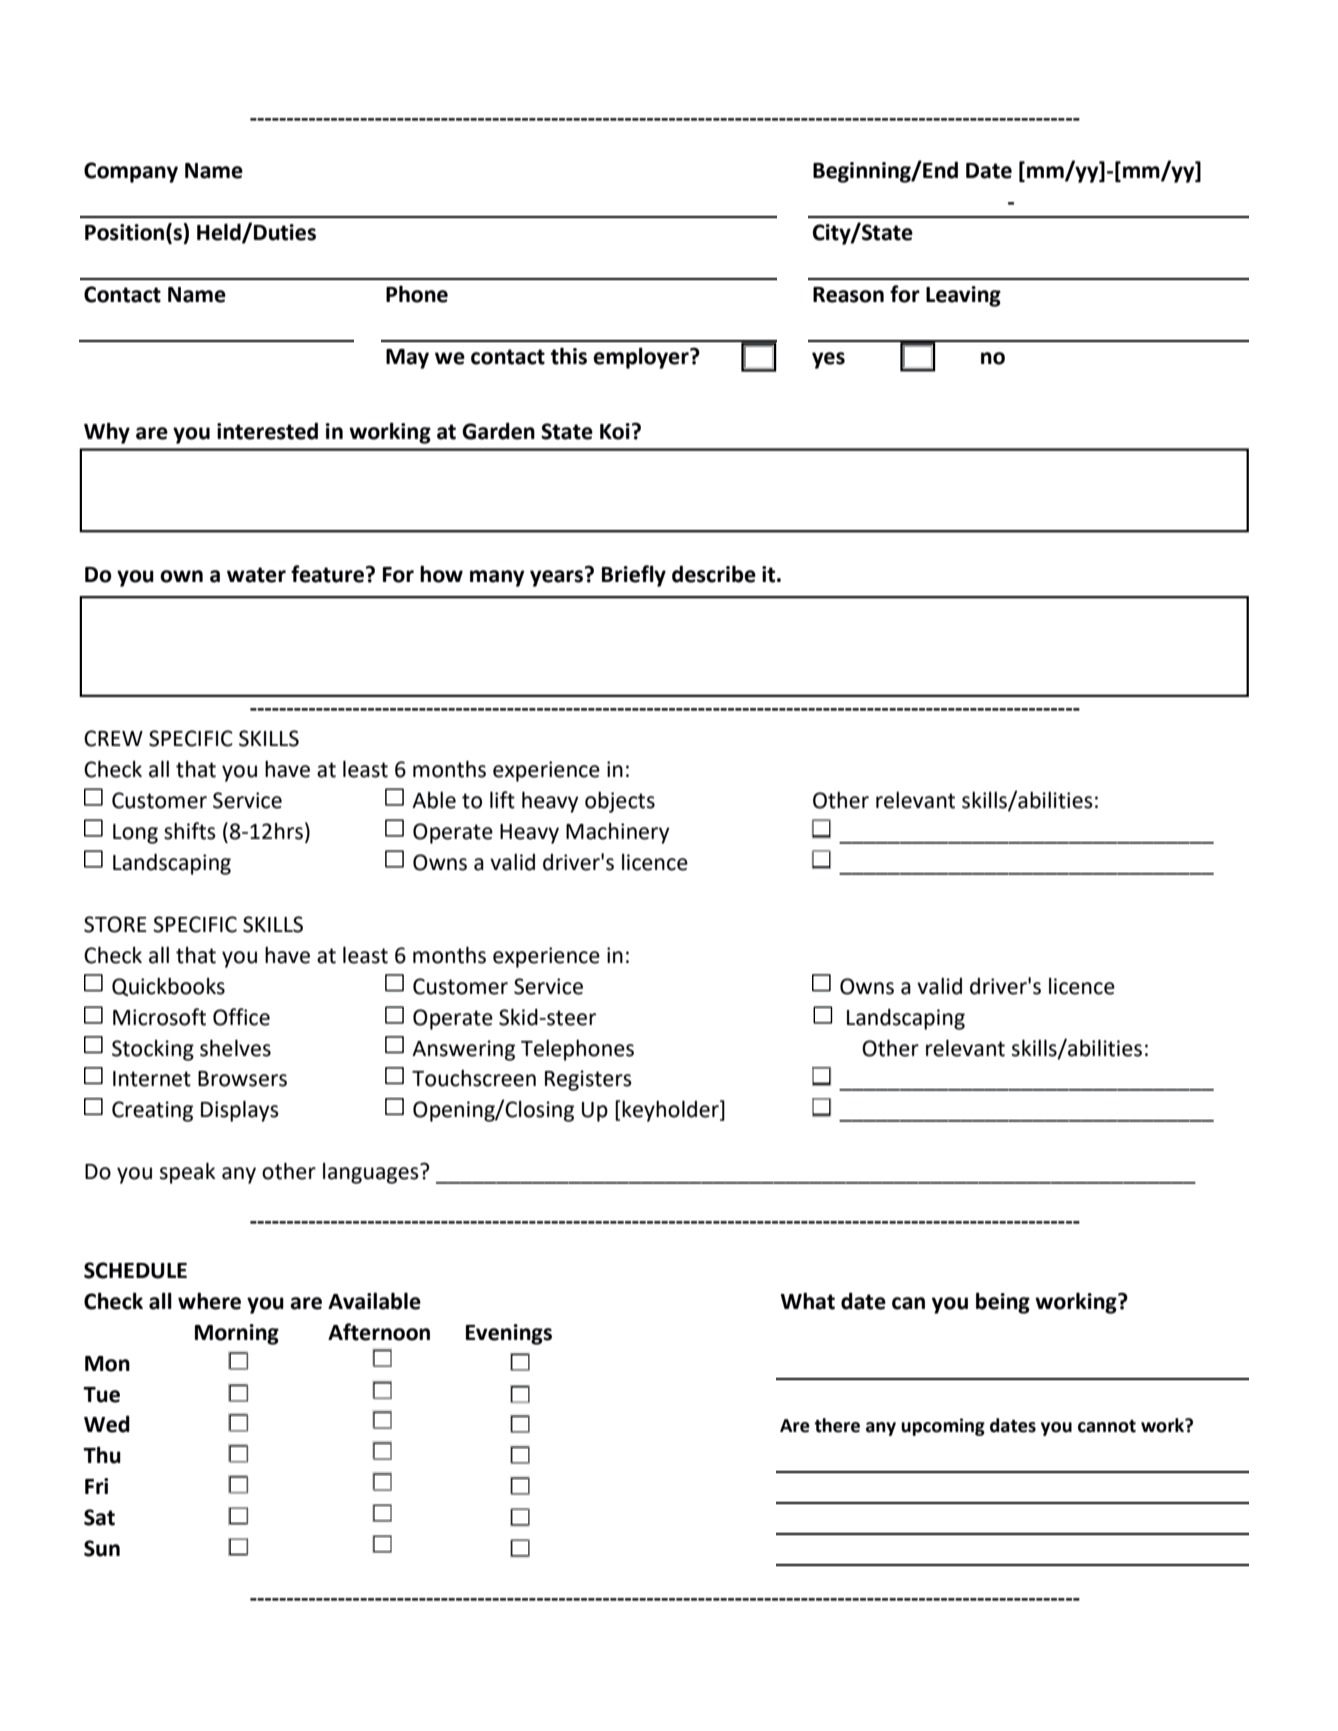 The width and height of the image is (1338, 1731). I want to click on Leaving, so click(963, 296).
